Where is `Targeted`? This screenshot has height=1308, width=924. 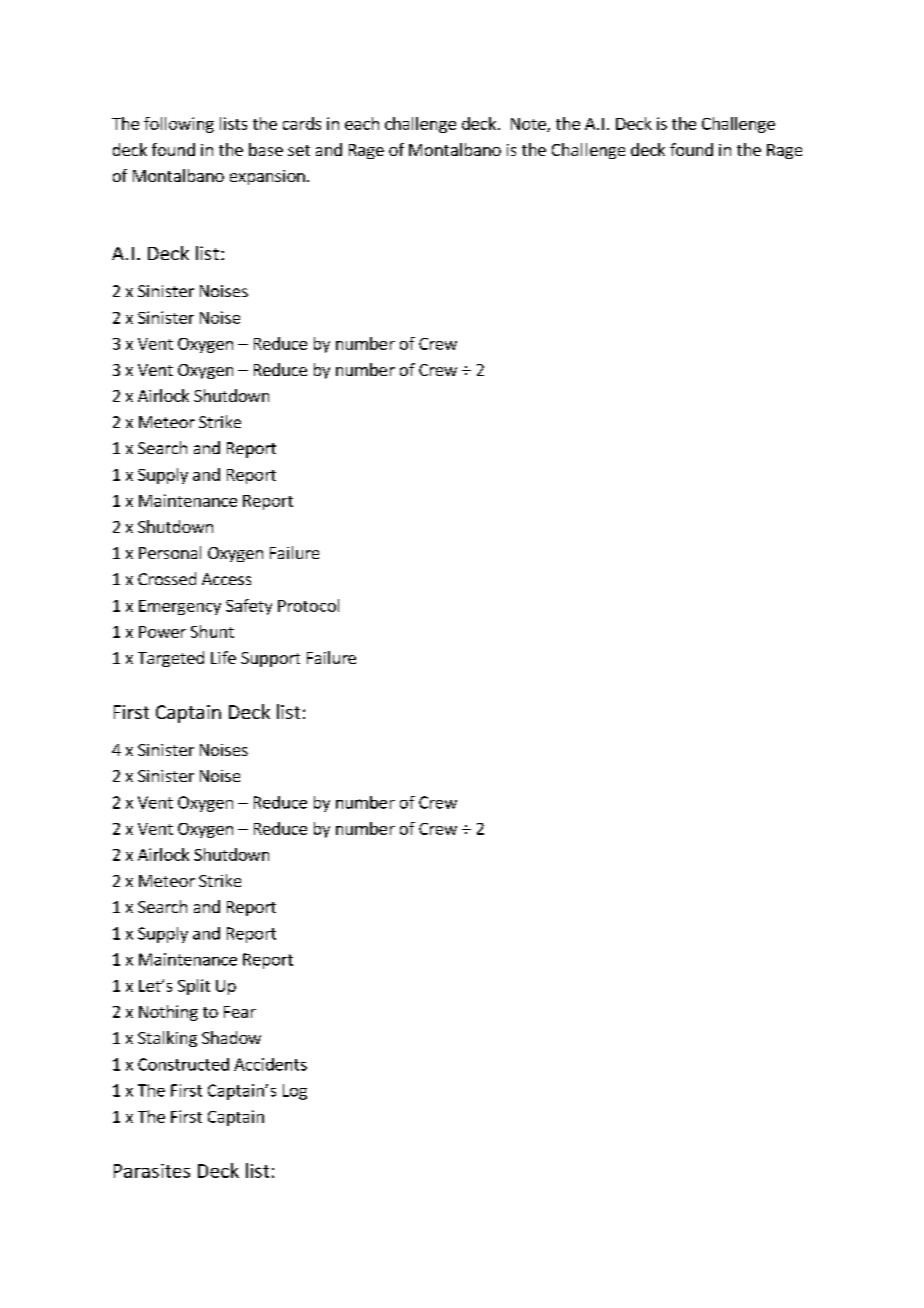
Targeted is located at coordinates (171, 659).
